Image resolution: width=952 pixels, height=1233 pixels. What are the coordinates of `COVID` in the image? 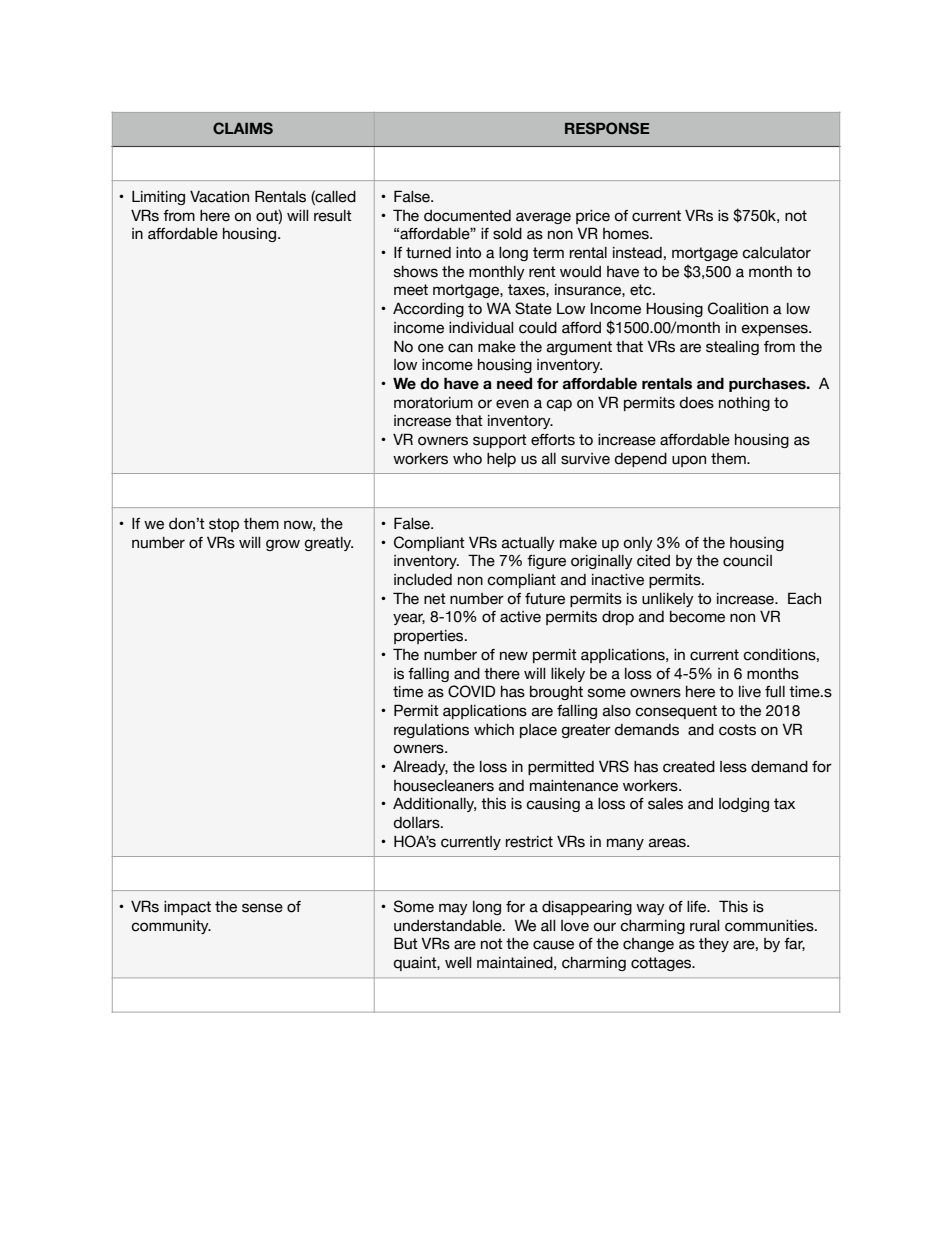 It's located at (471, 691).
